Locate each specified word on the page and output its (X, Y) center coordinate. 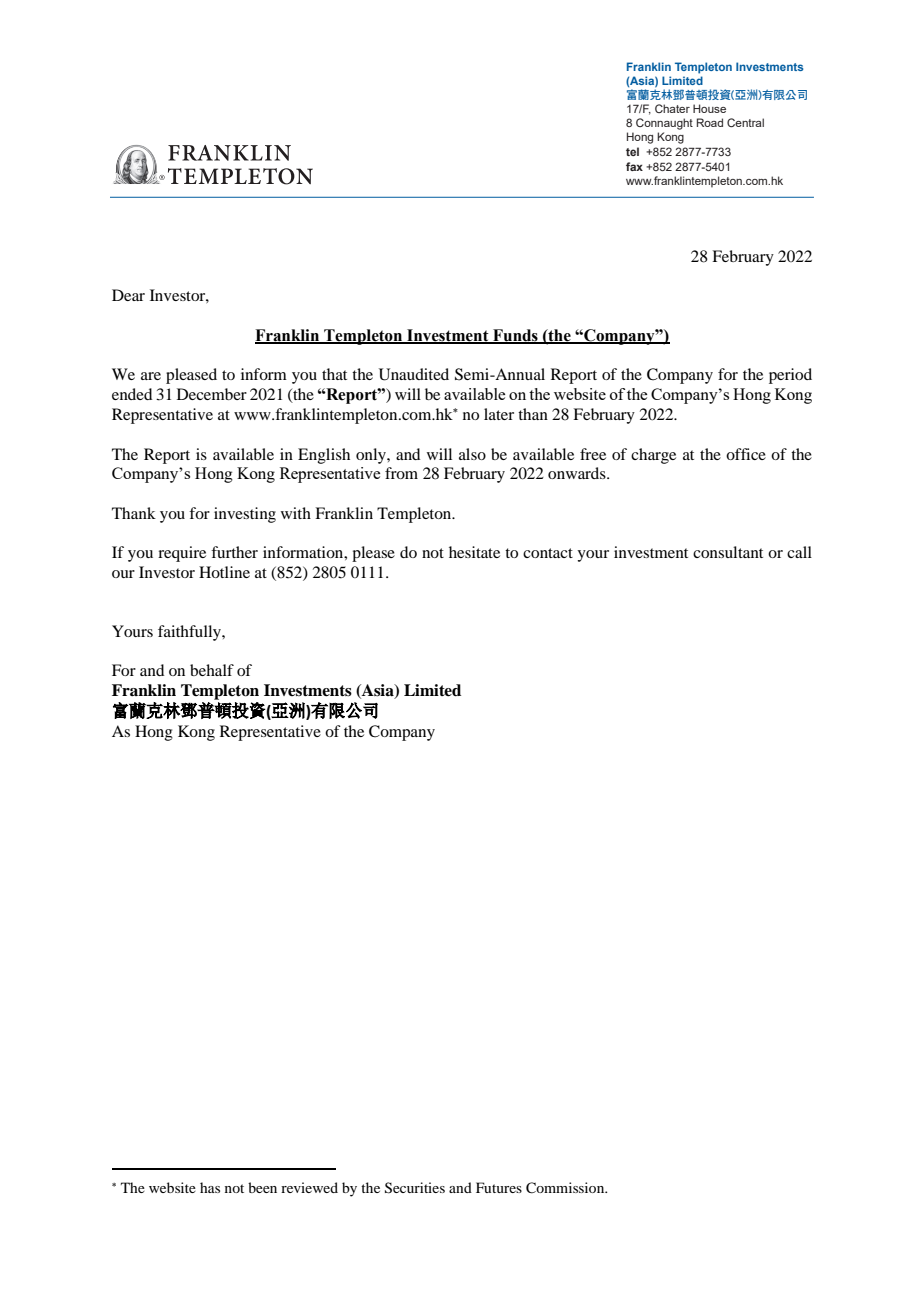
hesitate (474, 552)
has (210, 1187)
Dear (128, 295)
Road (710, 122)
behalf (212, 670)
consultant (728, 552)
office (746, 454)
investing (245, 515)
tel (632, 151)
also (472, 454)
